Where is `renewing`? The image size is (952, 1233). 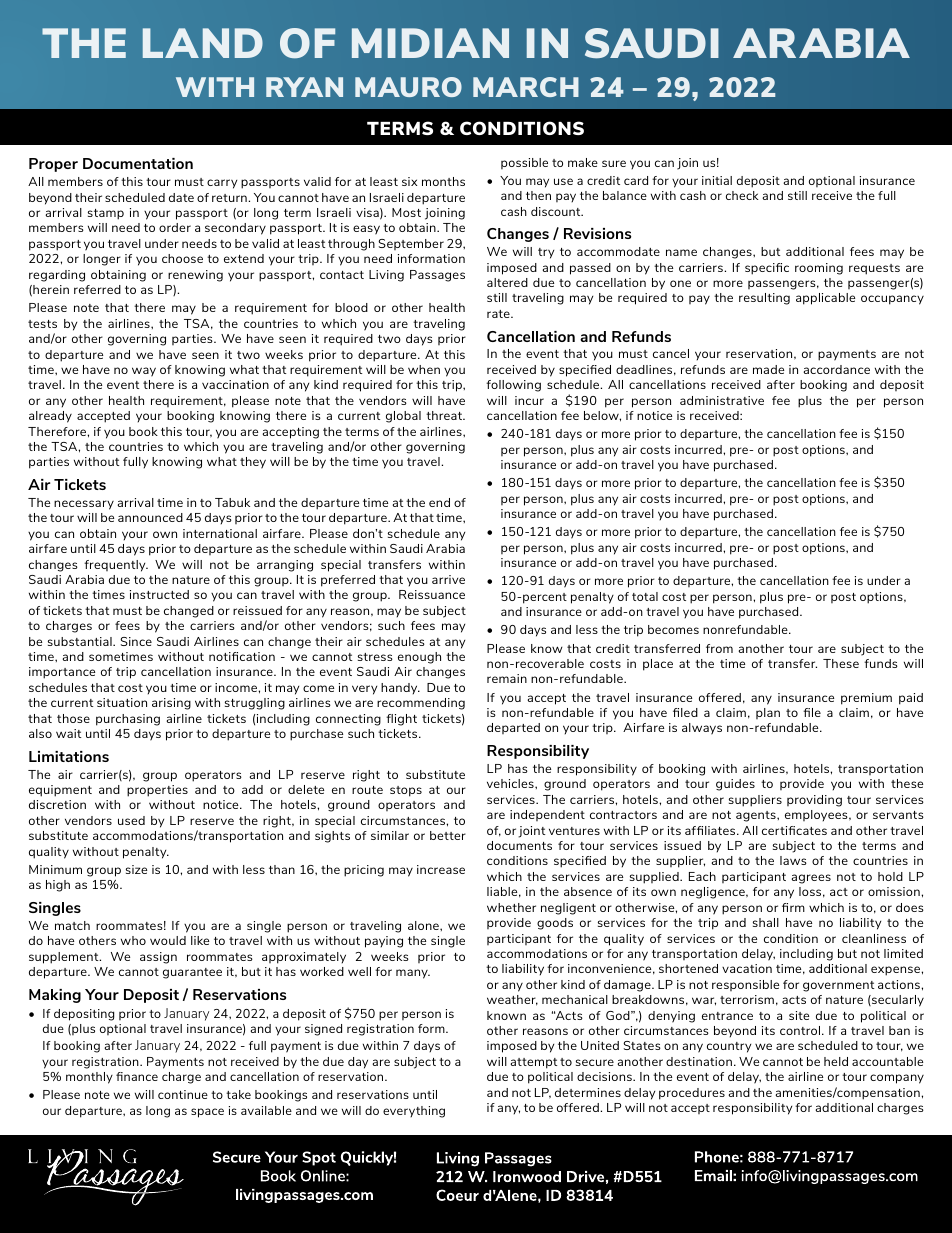
renewing is located at coordinates (195, 276).
